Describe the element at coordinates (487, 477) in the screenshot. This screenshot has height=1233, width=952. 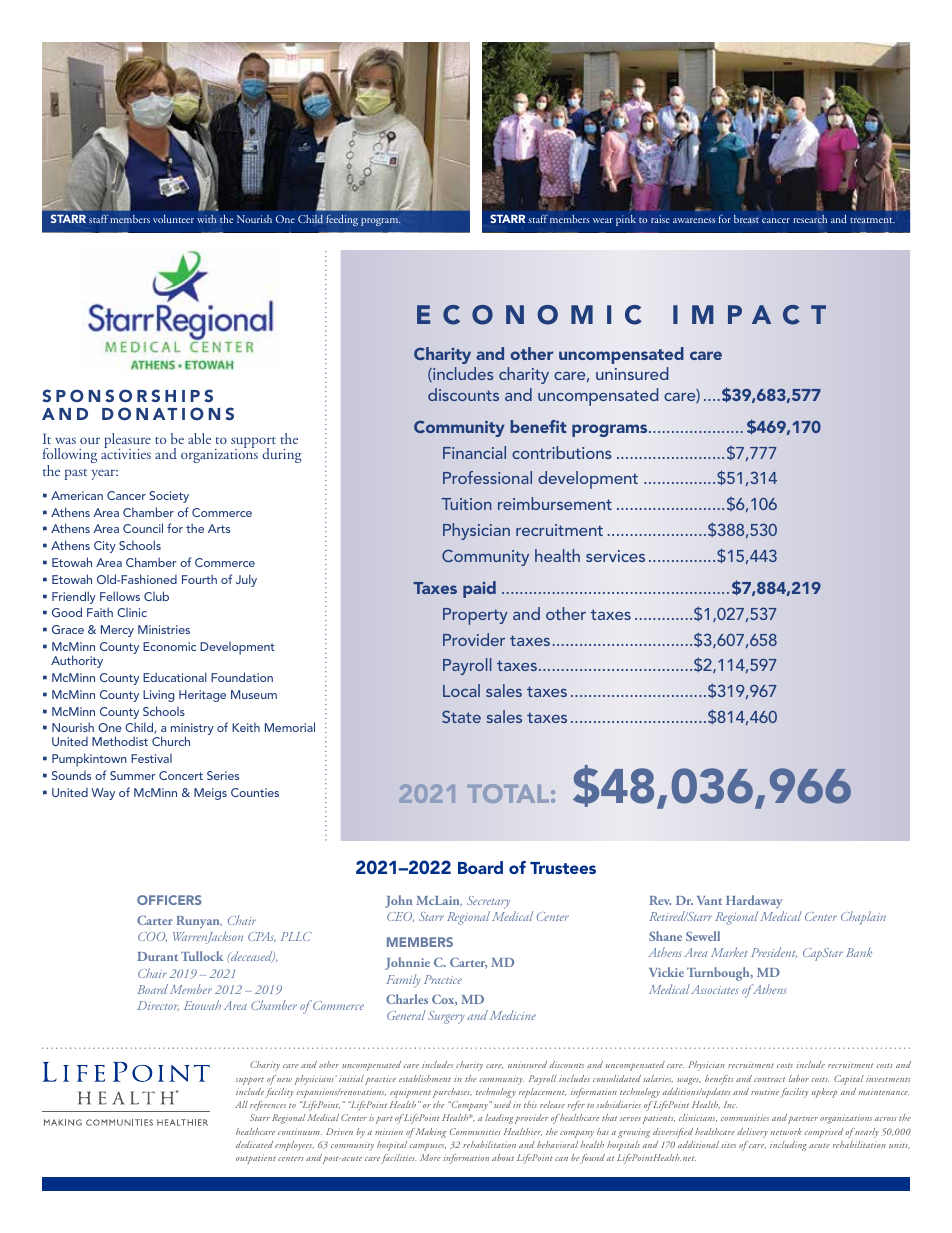
I see `Professional` at that location.
